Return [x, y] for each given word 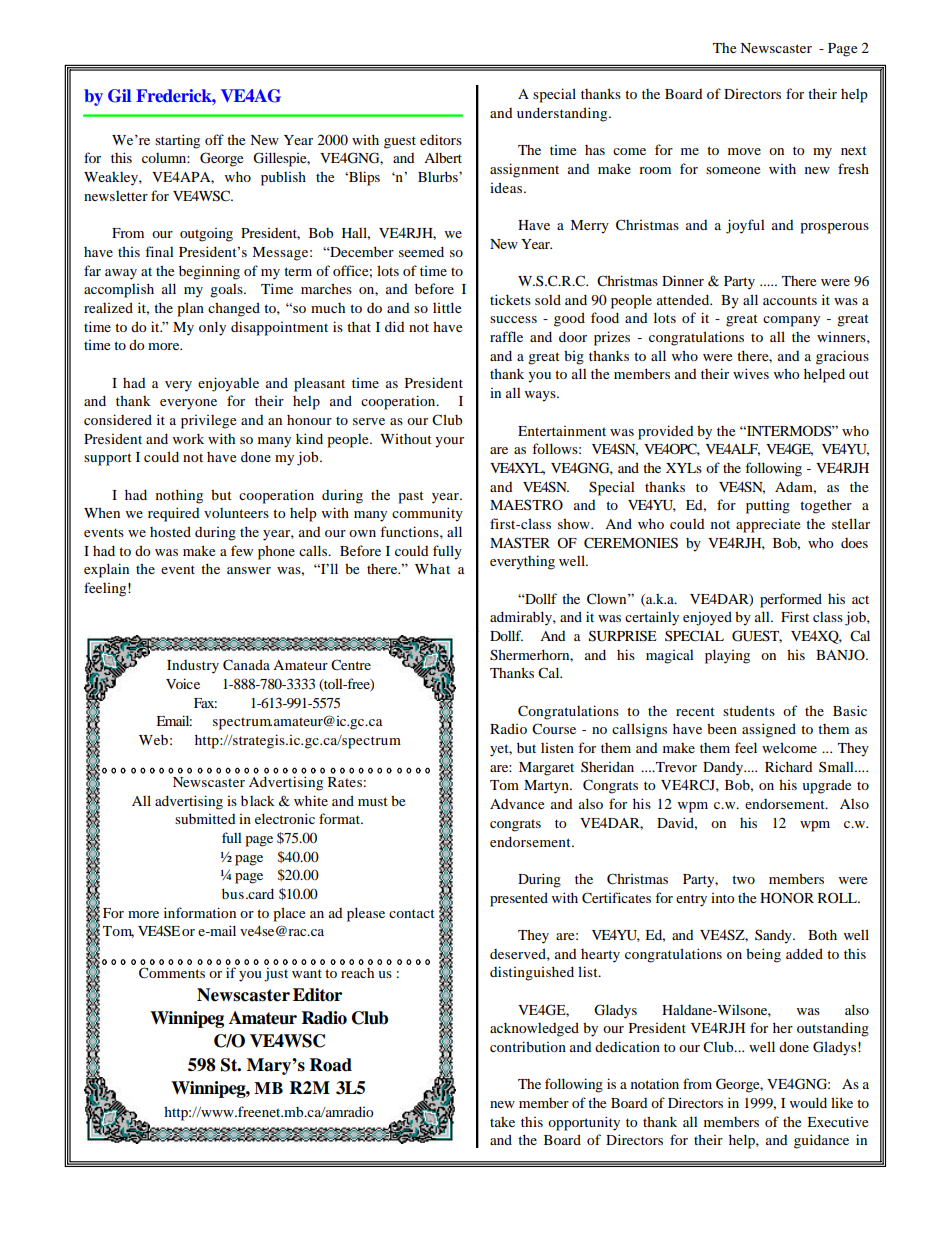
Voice [183, 683]
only [212, 328]
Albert [443, 157]
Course [554, 728]
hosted [170, 531]
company [791, 321]
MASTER [520, 542]
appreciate [768, 526]
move [744, 151]
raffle [506, 336]
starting [177, 141]
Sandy [774, 936]
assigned [769, 730]
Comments [172, 973]
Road [331, 1065]
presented [519, 899]
